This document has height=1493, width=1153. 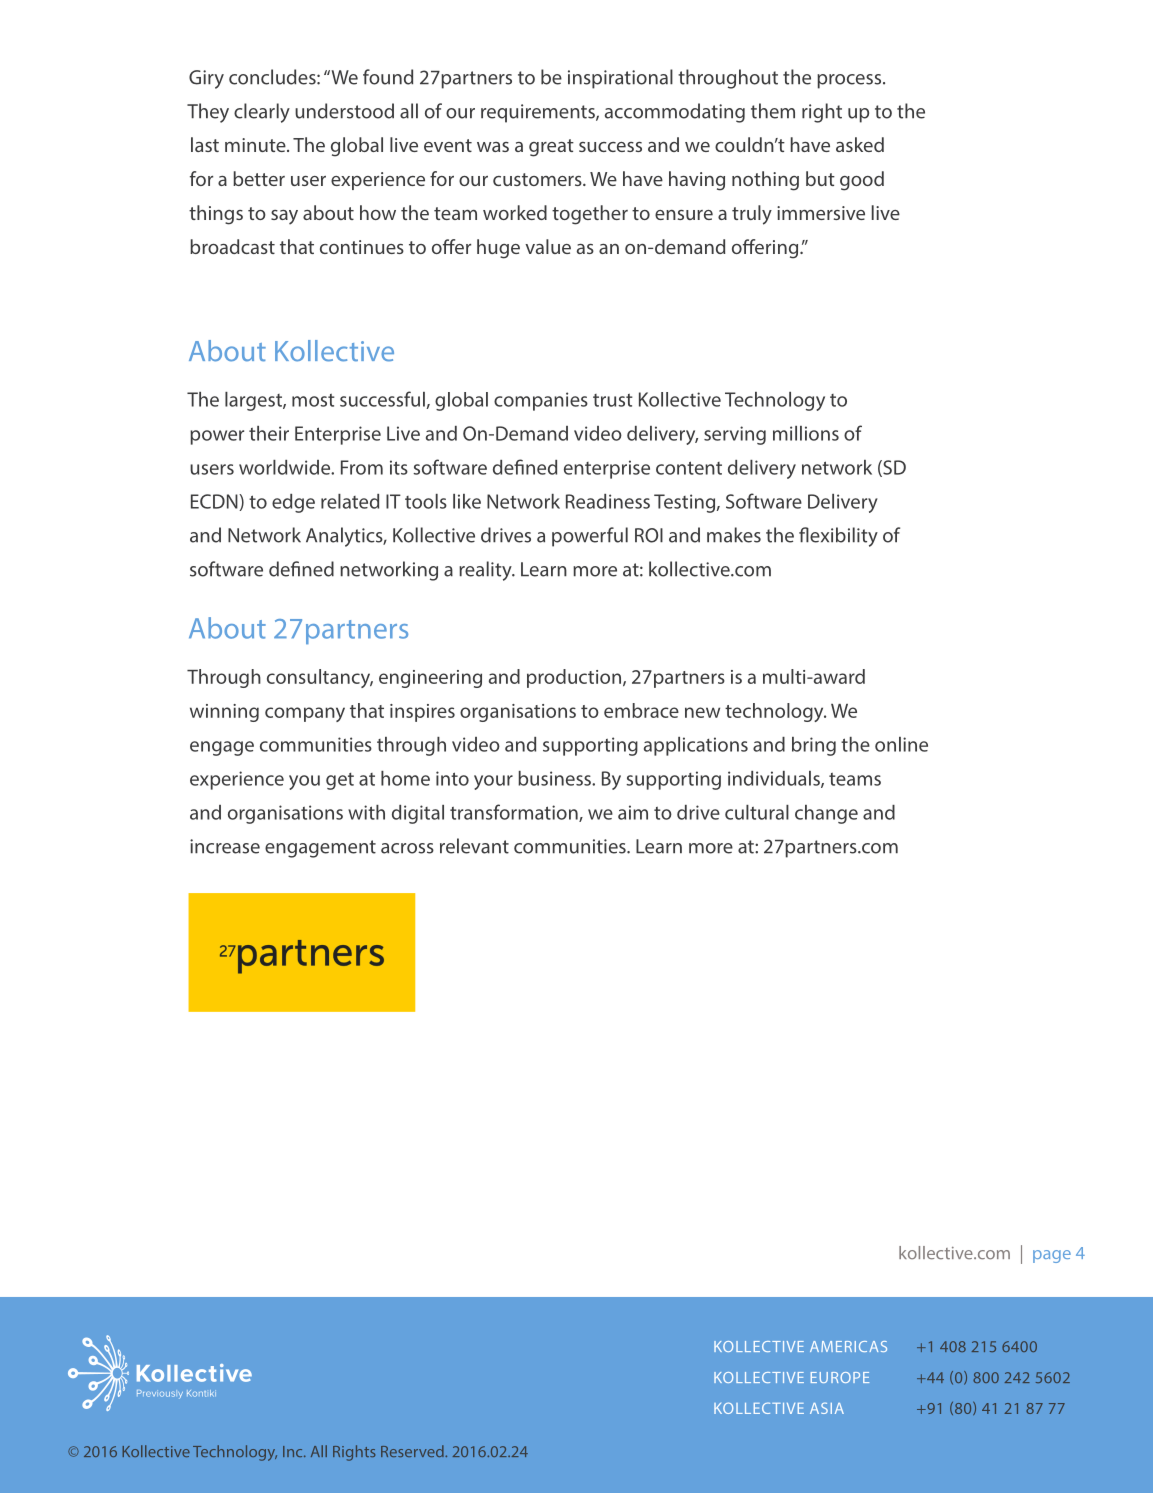 What do you see at coordinates (827, 1408) in the document?
I see `ASIA` at bounding box center [827, 1408].
